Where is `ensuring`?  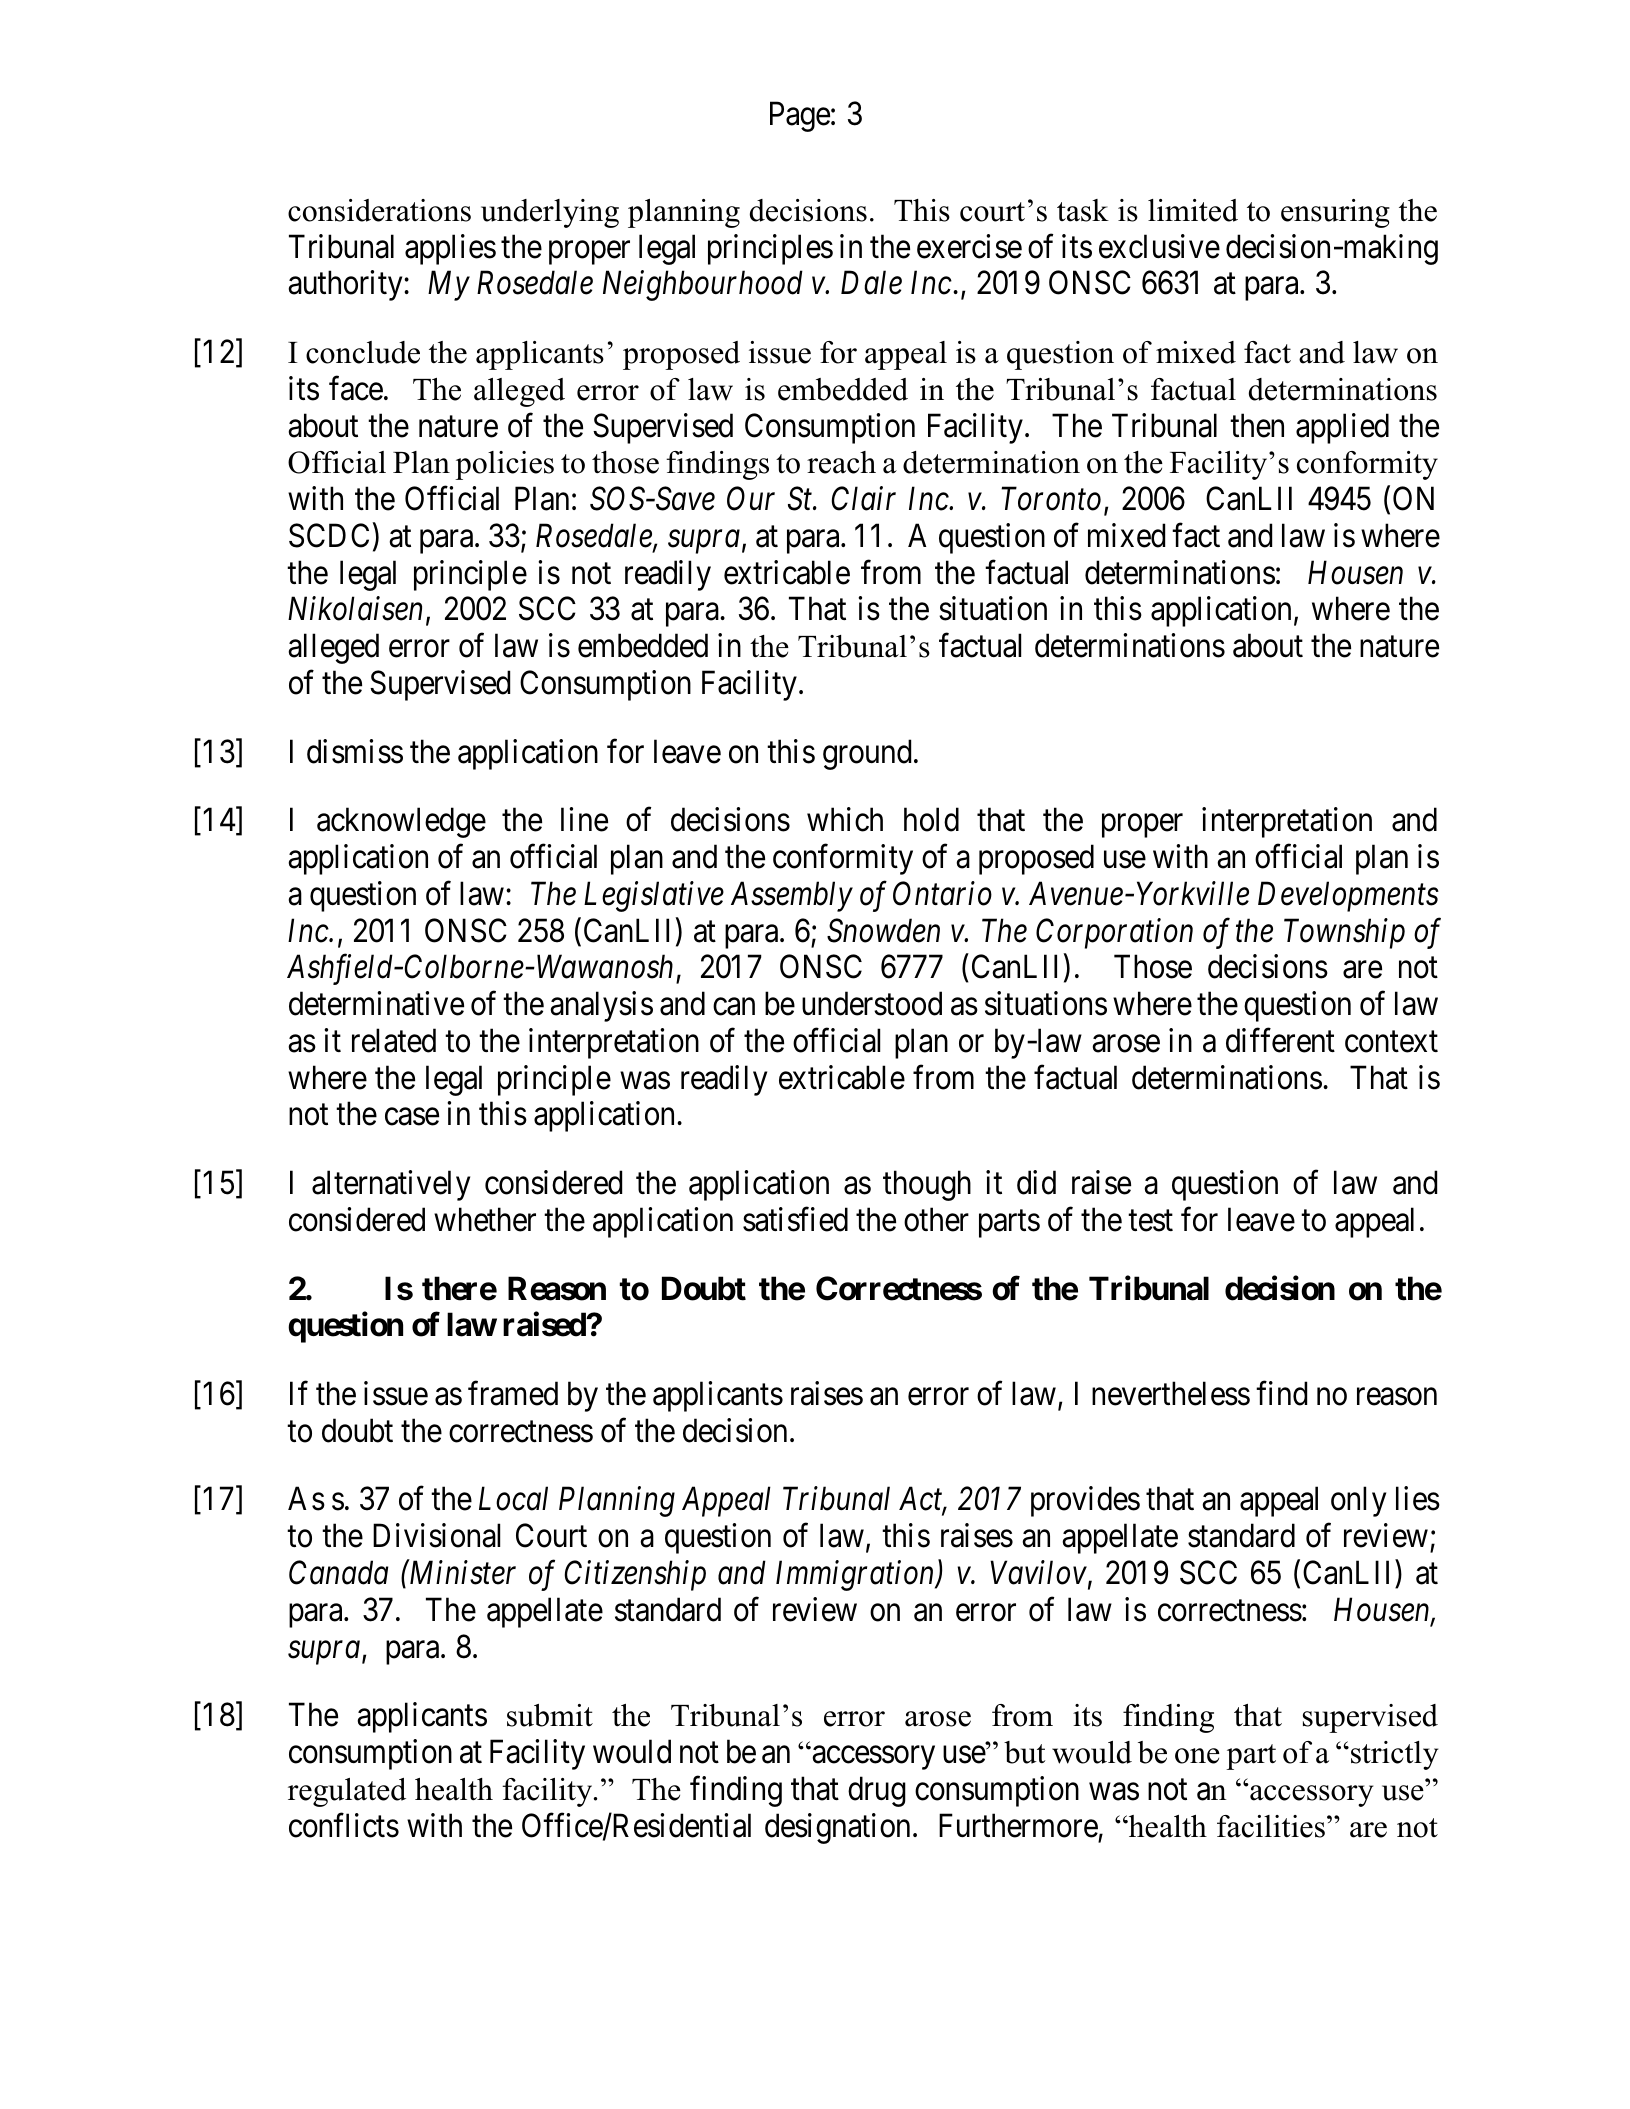 ensuring is located at coordinates (1335, 213).
